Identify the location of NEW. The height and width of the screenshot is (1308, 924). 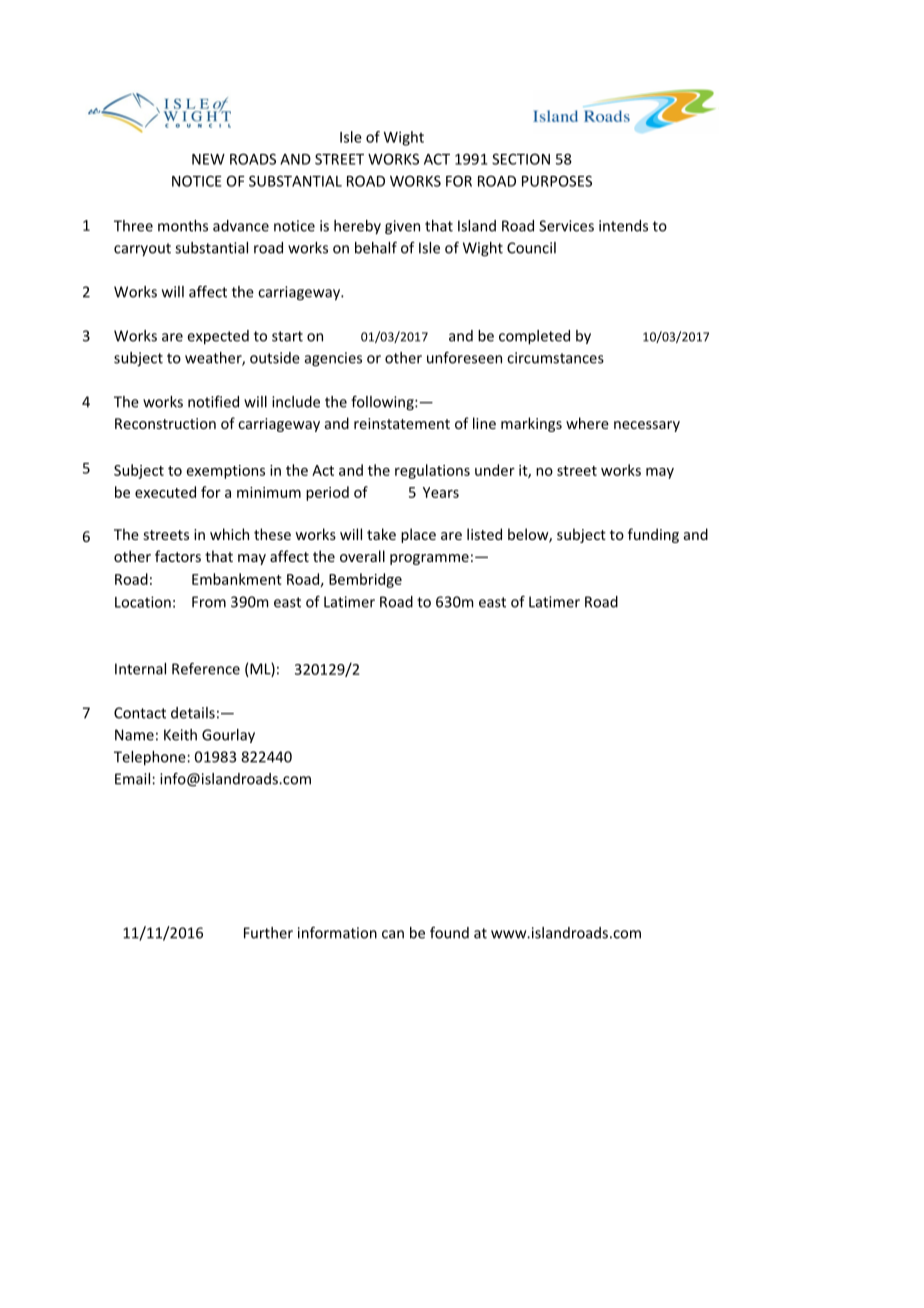
(208, 159).
